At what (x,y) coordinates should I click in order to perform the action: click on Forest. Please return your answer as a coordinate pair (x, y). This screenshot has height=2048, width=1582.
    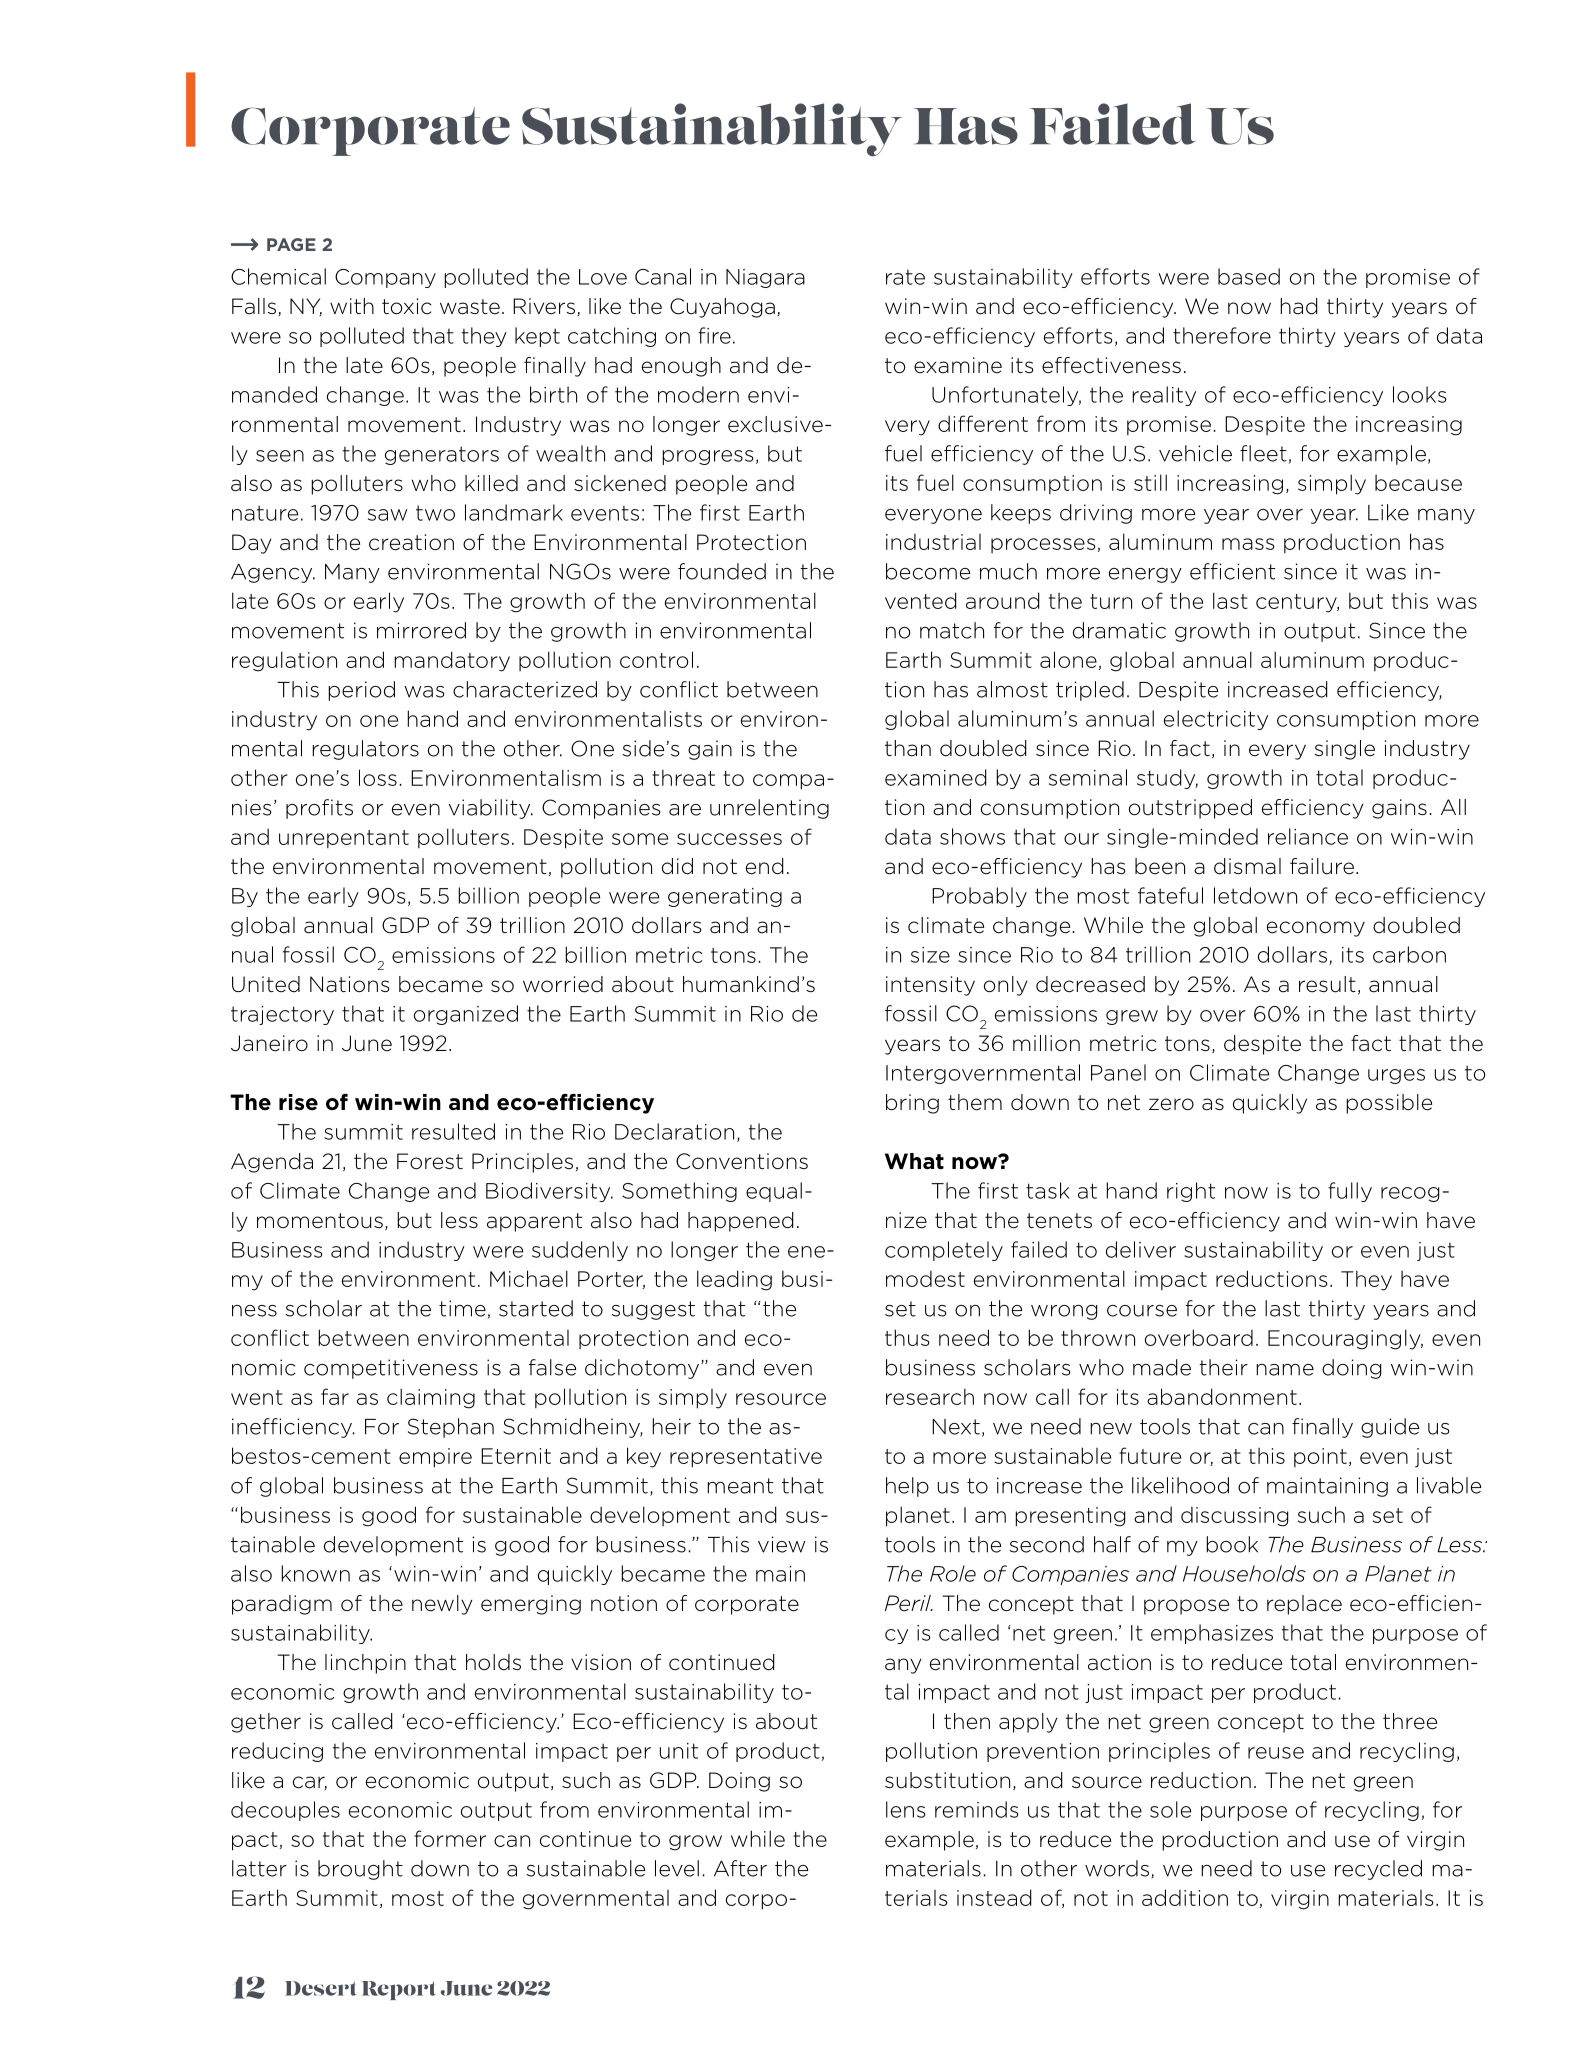
    Looking at the image, I should click on (430, 1161).
